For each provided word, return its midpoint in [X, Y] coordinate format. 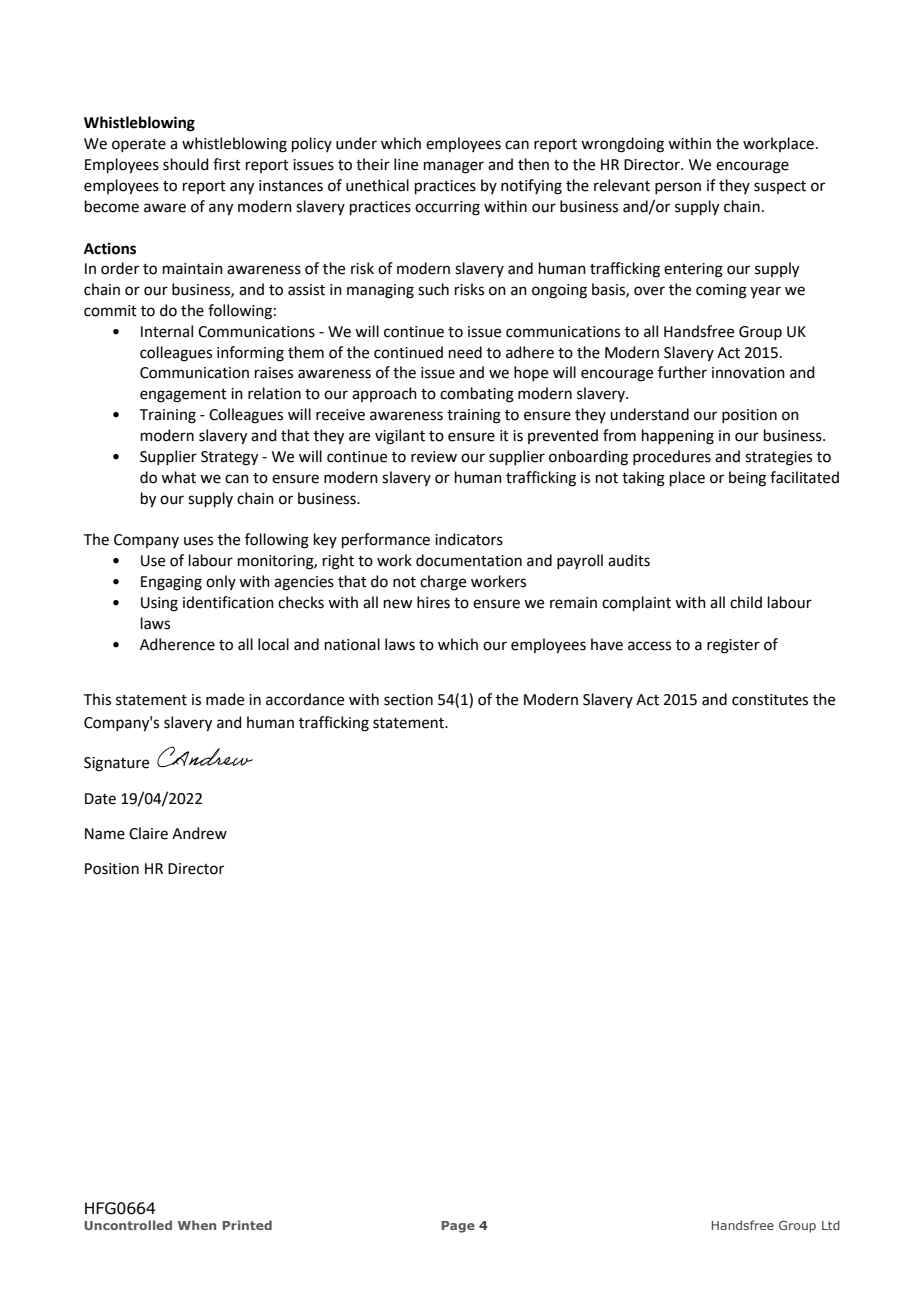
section [408, 700]
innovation [748, 373]
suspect [780, 187]
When [197, 1225]
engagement [183, 396]
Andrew [199, 833]
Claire [148, 833]
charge [443, 583]
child [746, 602]
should [186, 164]
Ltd [831, 1225]
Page [458, 1227]
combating [477, 395]
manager [454, 167]
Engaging [171, 583]
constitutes [770, 700]
